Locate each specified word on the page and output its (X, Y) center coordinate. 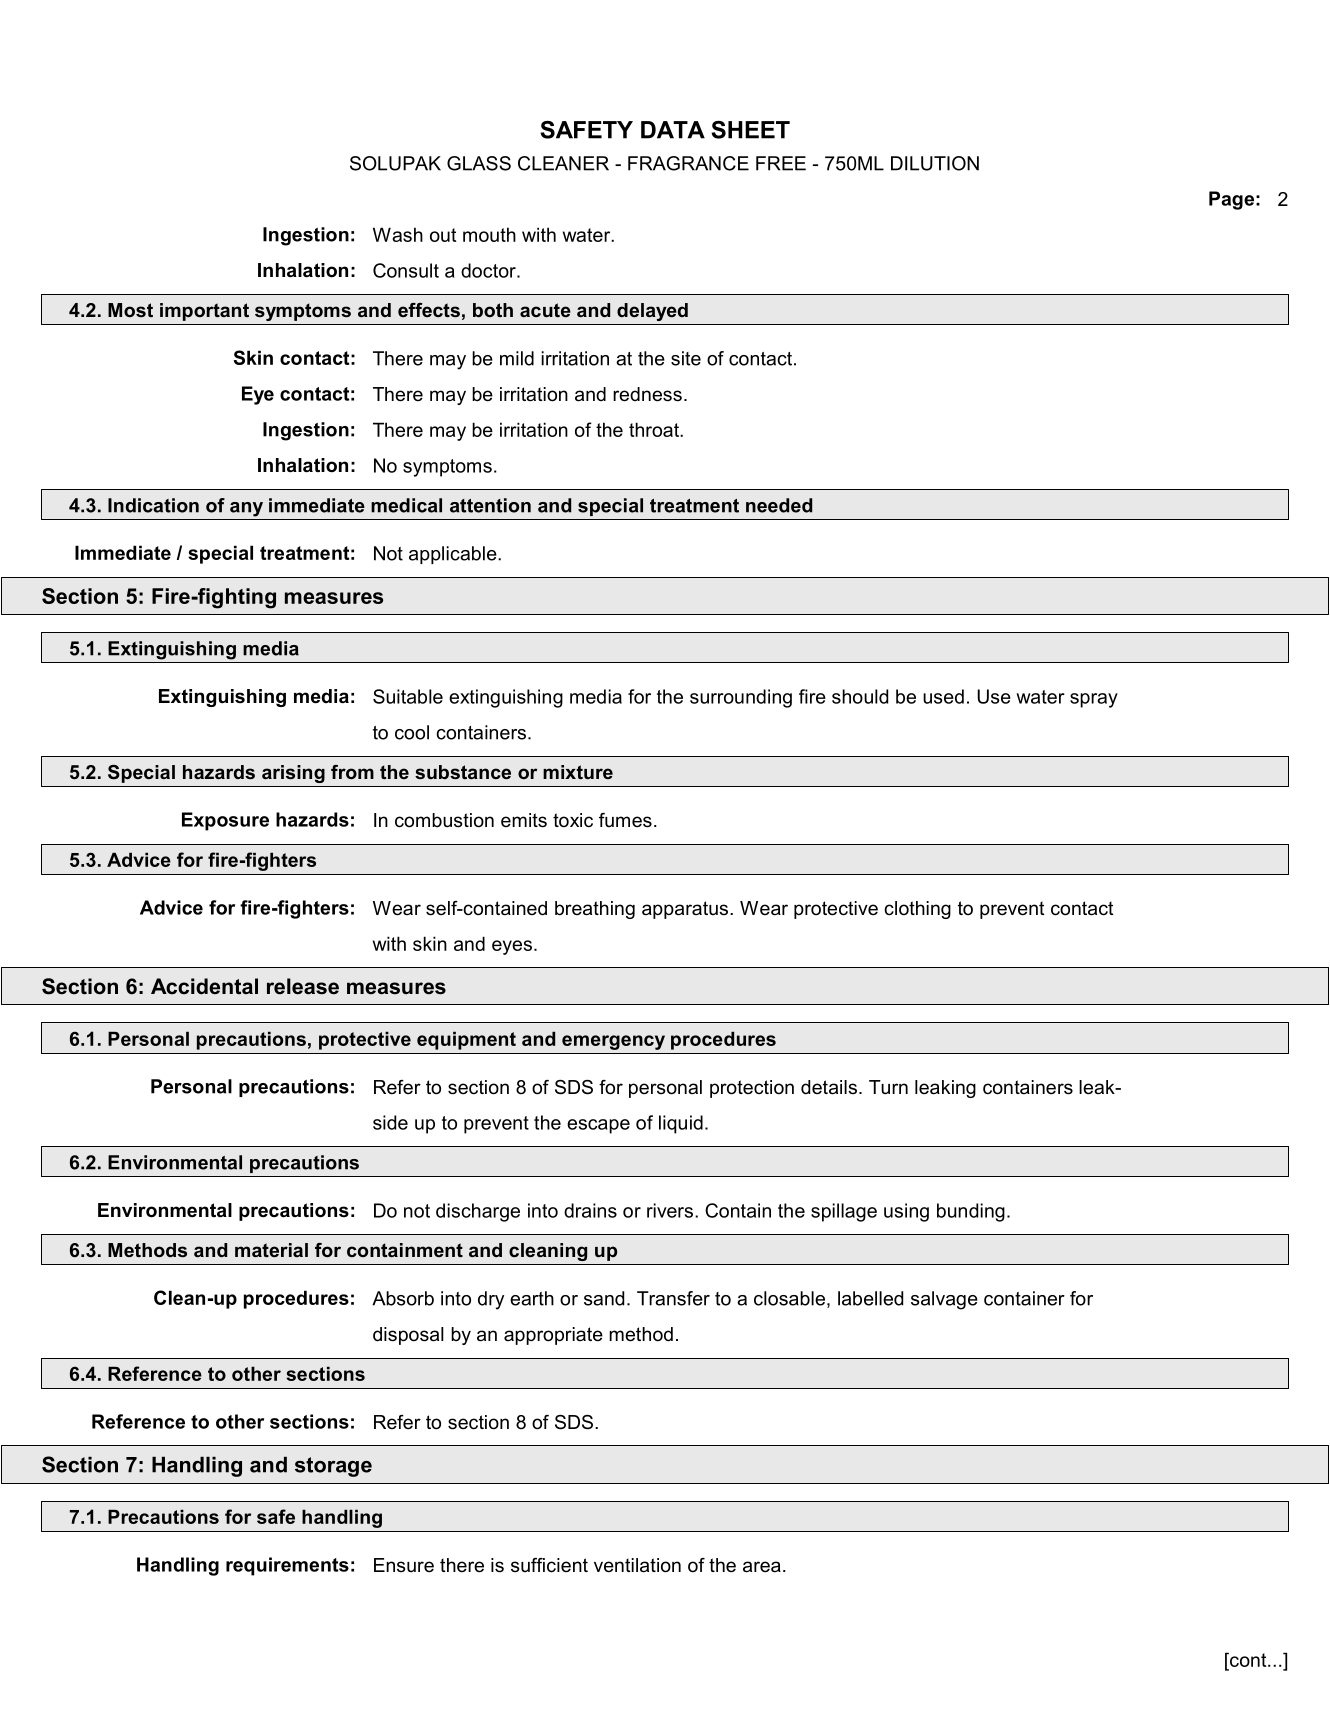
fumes (625, 820)
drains (590, 1210)
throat (655, 429)
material (271, 1250)
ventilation (637, 1565)
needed (779, 505)
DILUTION (935, 163)
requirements (287, 1566)
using (906, 1212)
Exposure (225, 821)
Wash (398, 234)
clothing (917, 910)
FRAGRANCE (688, 163)
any (246, 509)
